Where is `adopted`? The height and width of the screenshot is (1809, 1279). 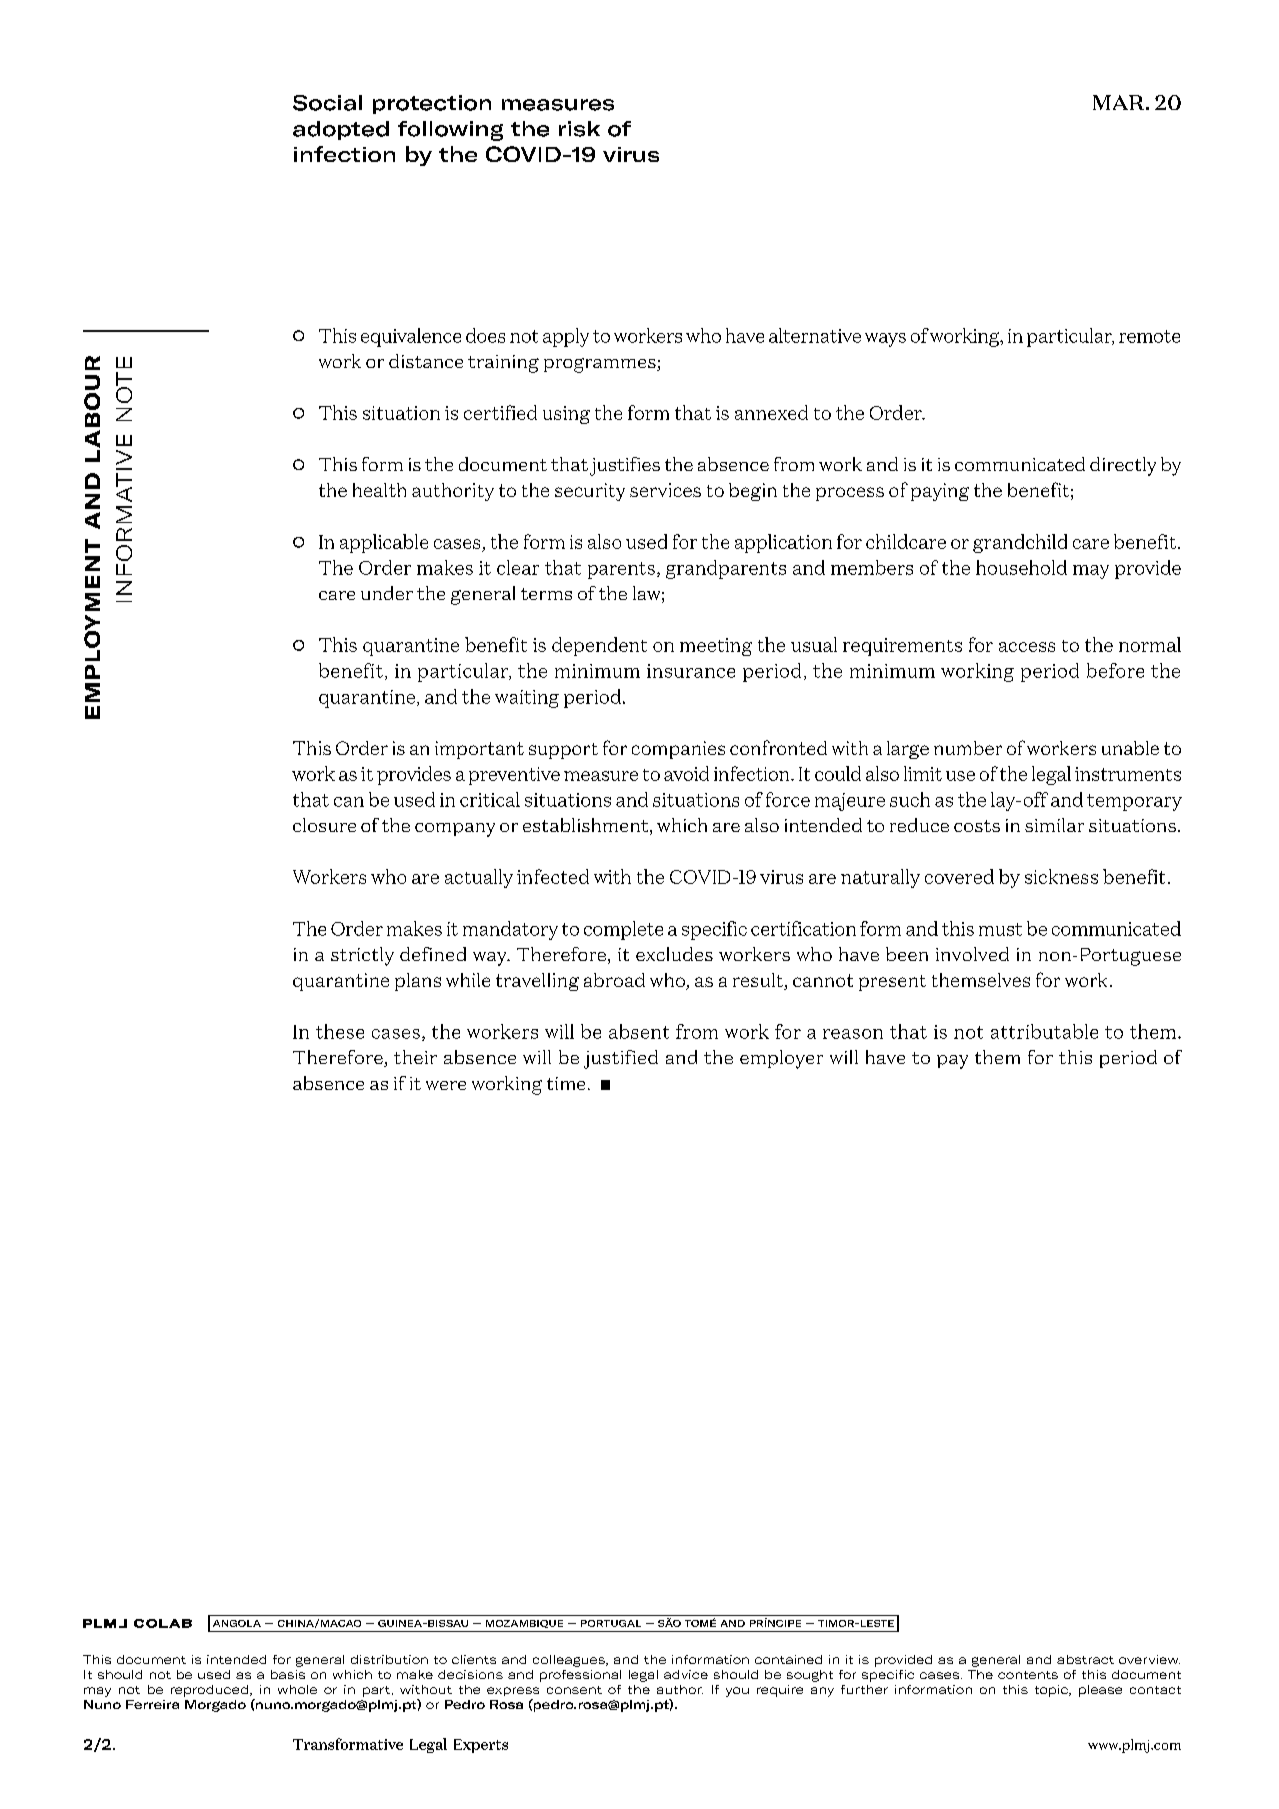
adopted is located at coordinates (341, 130).
